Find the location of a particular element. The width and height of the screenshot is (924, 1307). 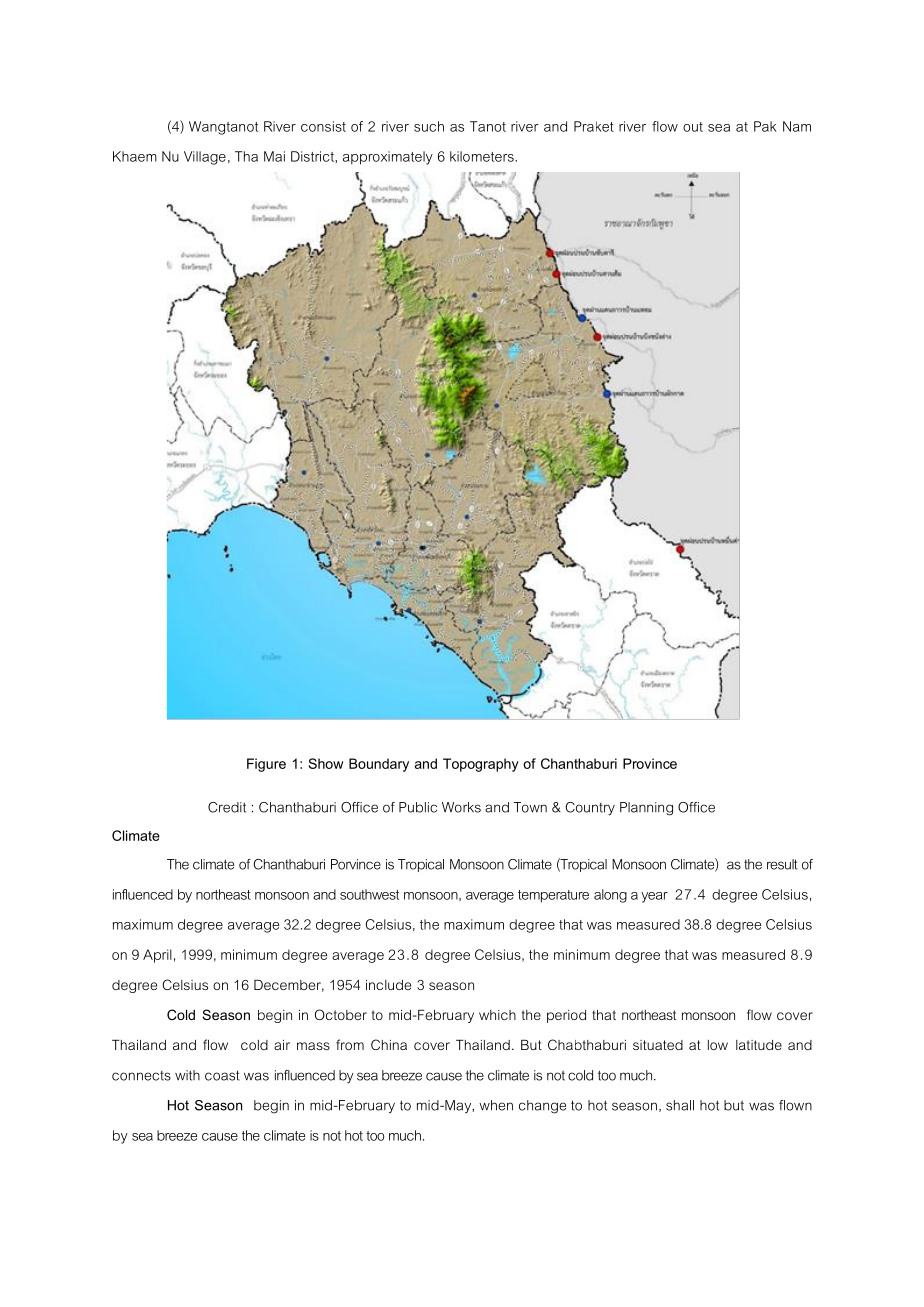

when is located at coordinates (496, 1105).
